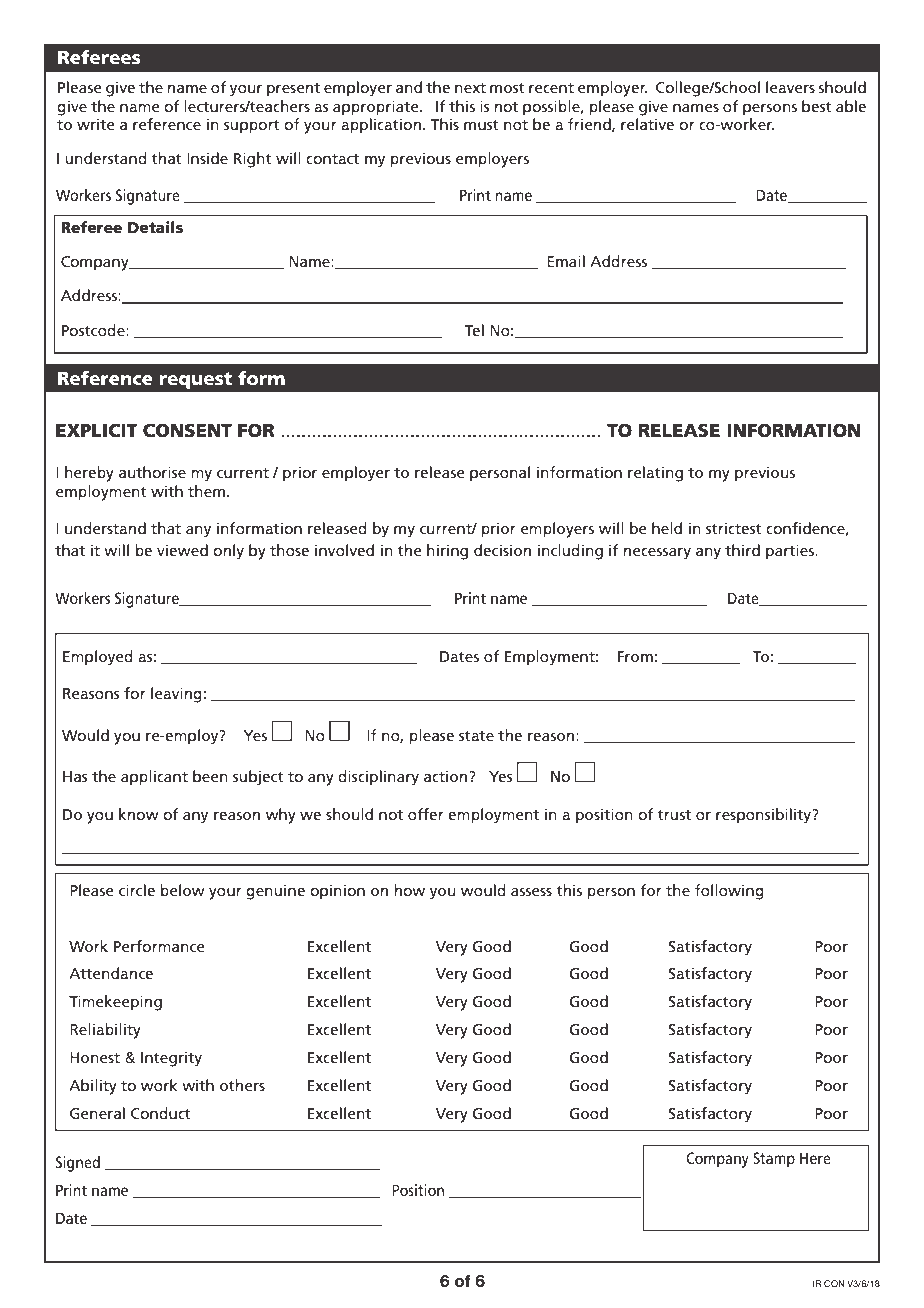  What do you see at coordinates (790, 87) in the document?
I see `leavers` at bounding box center [790, 87].
